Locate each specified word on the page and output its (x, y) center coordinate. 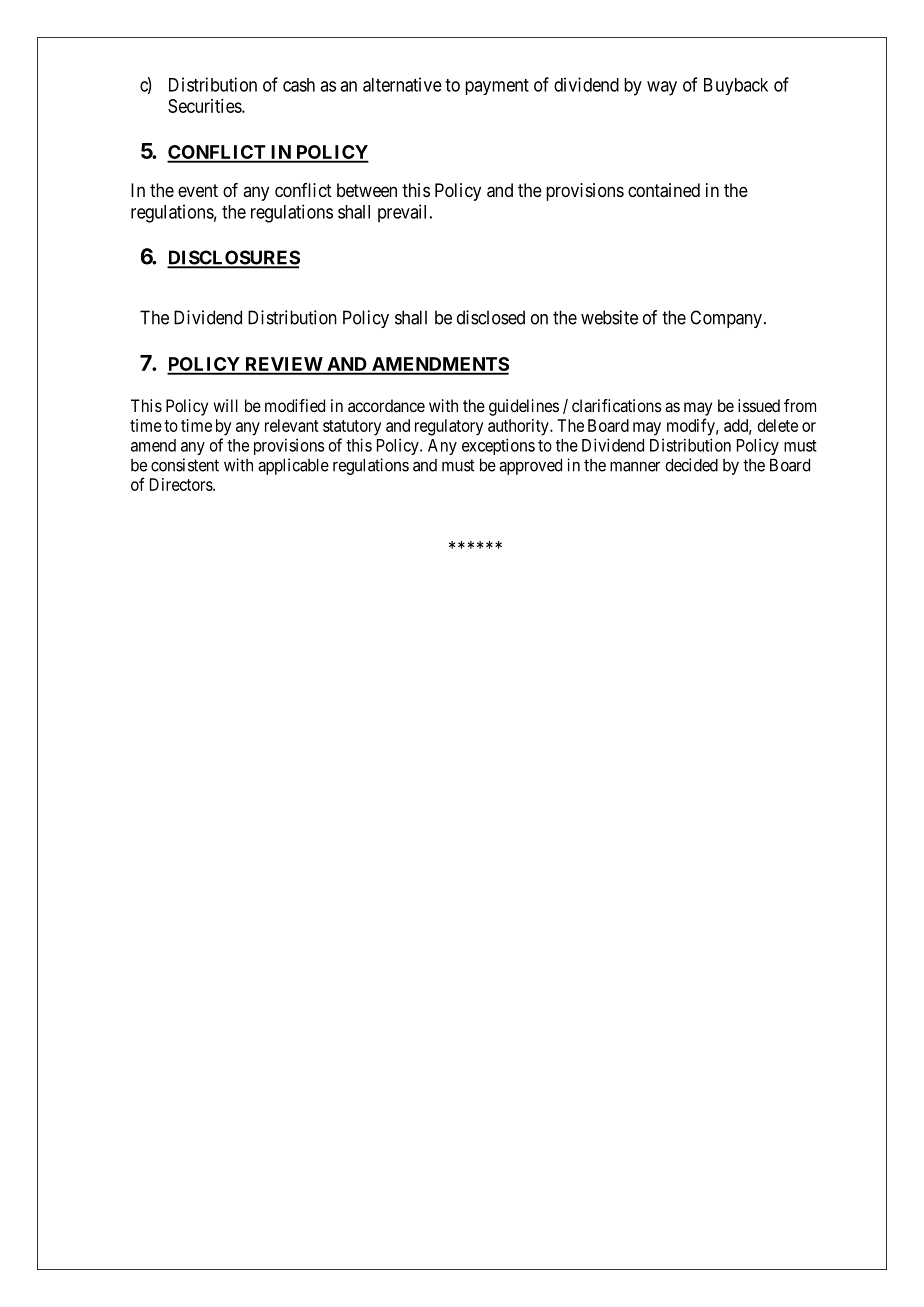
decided (691, 465)
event (198, 190)
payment (497, 87)
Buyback (736, 86)
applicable (293, 466)
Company (726, 319)
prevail (404, 213)
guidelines (524, 407)
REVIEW (283, 365)
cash (299, 85)
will (225, 405)
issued (759, 405)
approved (530, 466)
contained (664, 190)
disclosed (491, 317)
